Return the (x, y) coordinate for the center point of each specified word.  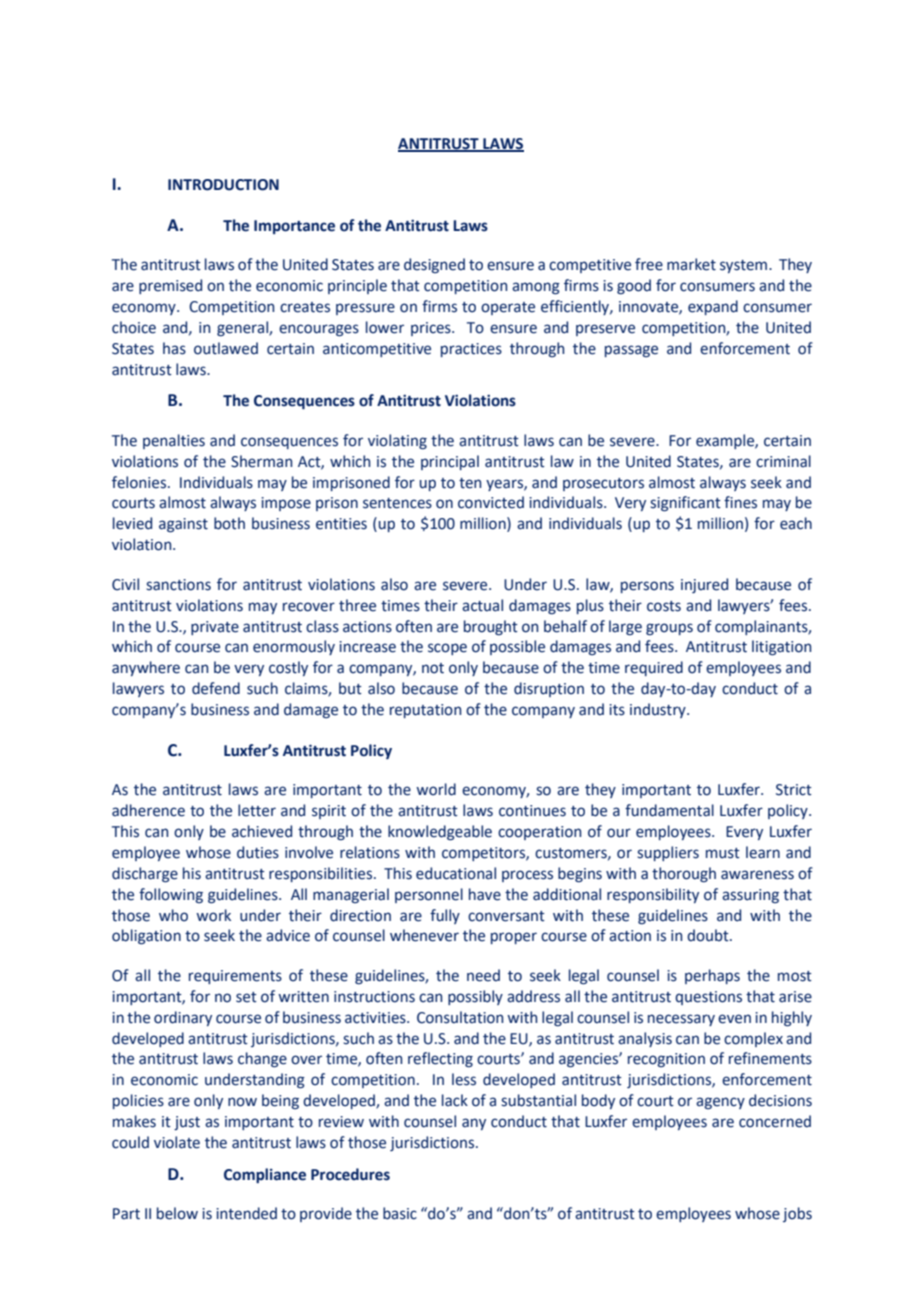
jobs (797, 1214)
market (691, 264)
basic (400, 1213)
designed (434, 265)
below (177, 1213)
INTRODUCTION (223, 185)
